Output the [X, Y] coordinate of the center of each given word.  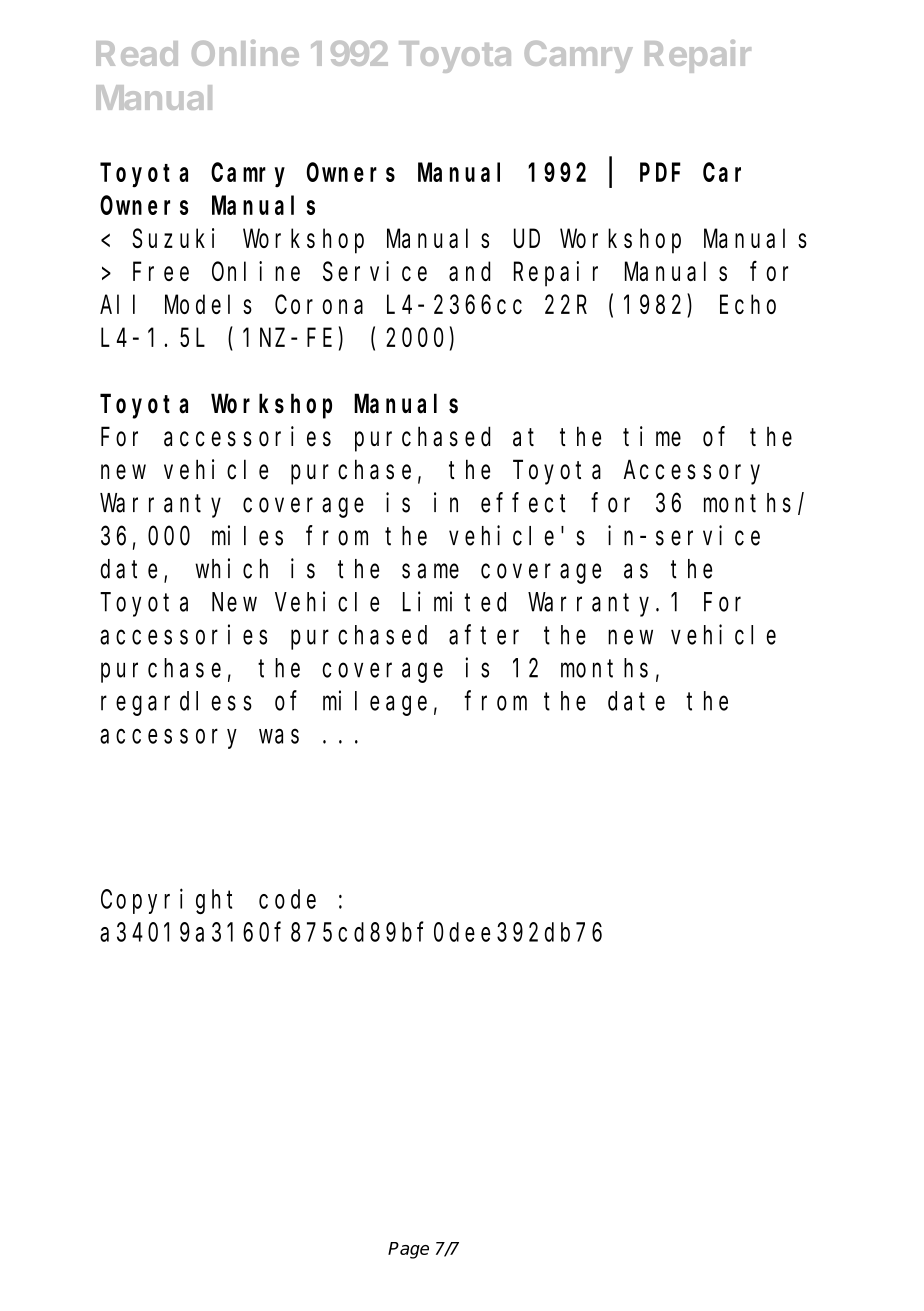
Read [137, 53]
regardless [176, 703]
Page [408, 1250]
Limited [454, 601]
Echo [748, 304]
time [652, 436]
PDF [660, 173]
